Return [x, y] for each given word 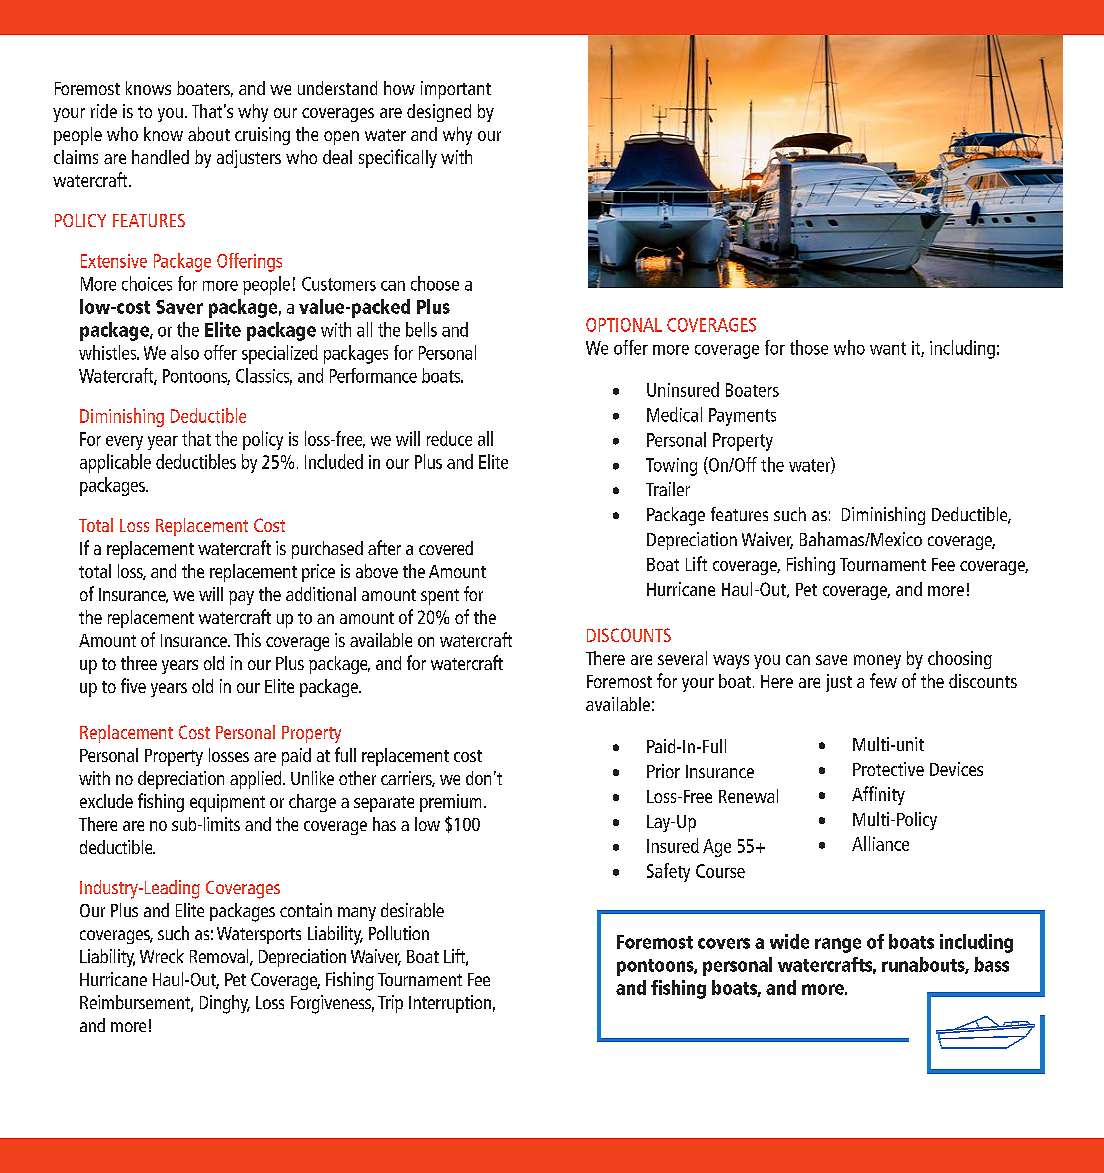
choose [435, 283]
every [124, 443]
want [888, 348]
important [456, 90]
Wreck [162, 956]
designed [439, 113]
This [247, 640]
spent [440, 597]
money [877, 662]
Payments [742, 417]
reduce [449, 438]
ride [104, 111]
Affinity [878, 795]
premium [450, 803]
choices [147, 283]
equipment [227, 803]
